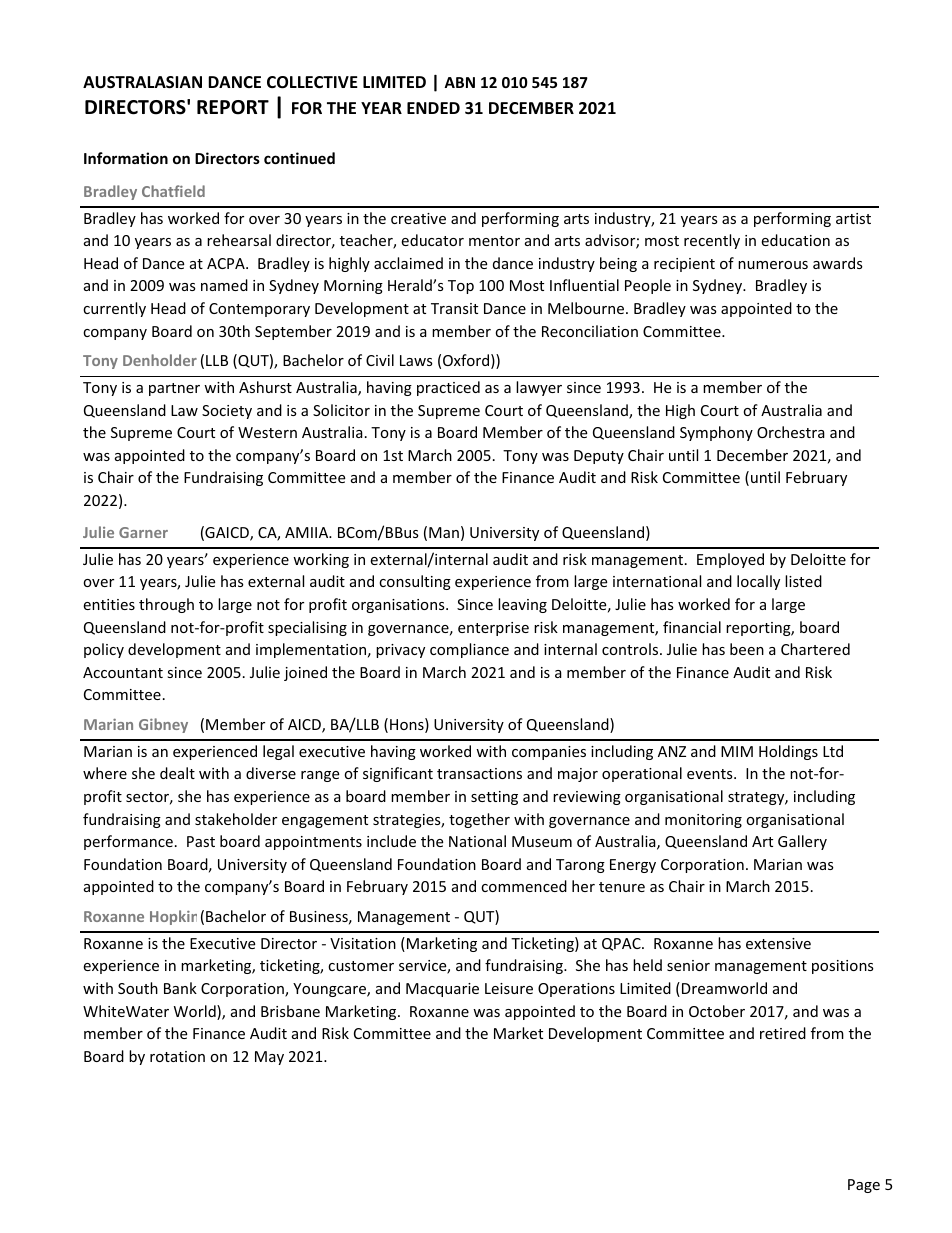 The width and height of the screenshot is (952, 1233). What do you see at coordinates (493, 629) in the screenshot?
I see `enterprise` at bounding box center [493, 629].
